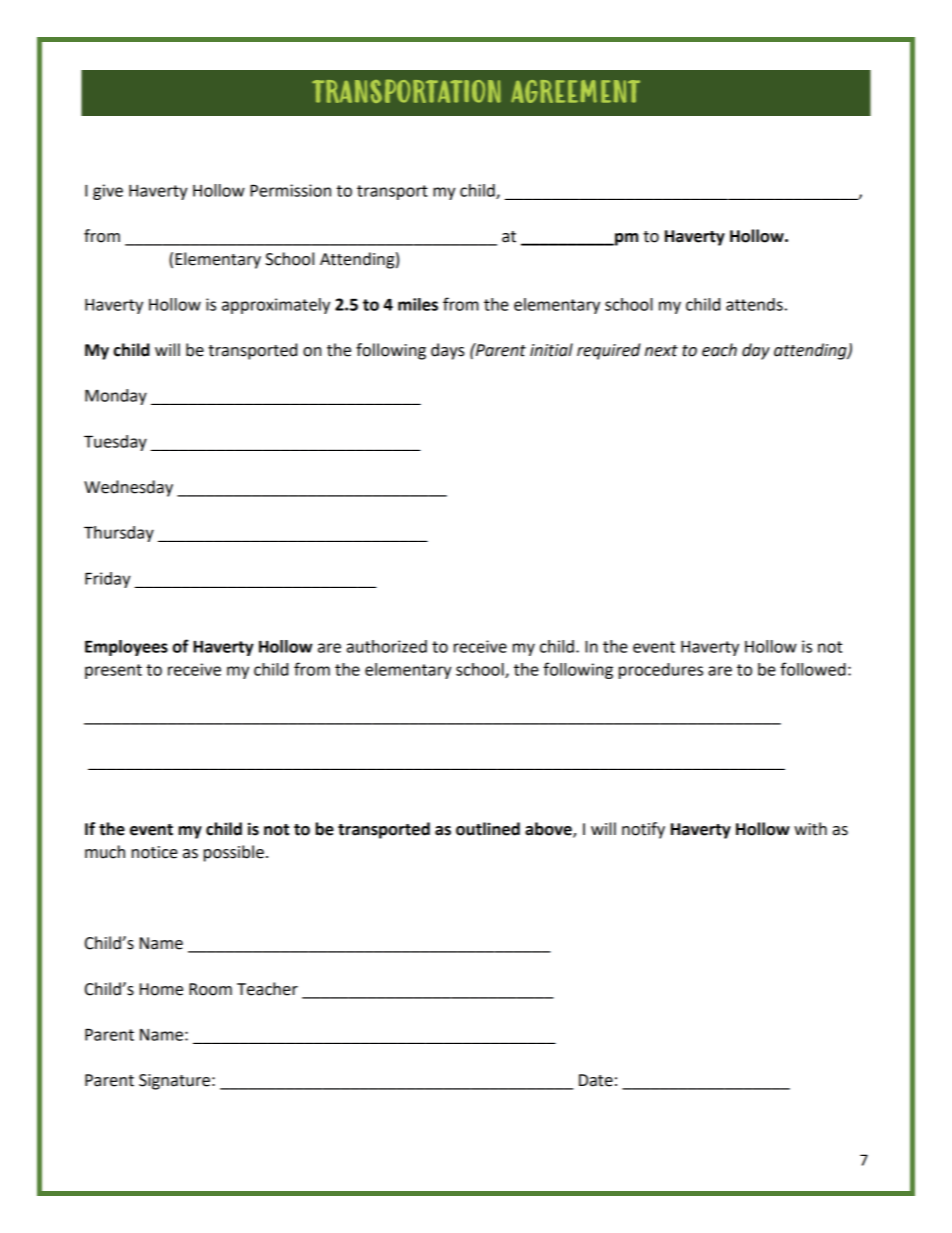 Image resolution: width=952 pixels, height=1233 pixels. I want to click on procedures, so click(661, 671).
